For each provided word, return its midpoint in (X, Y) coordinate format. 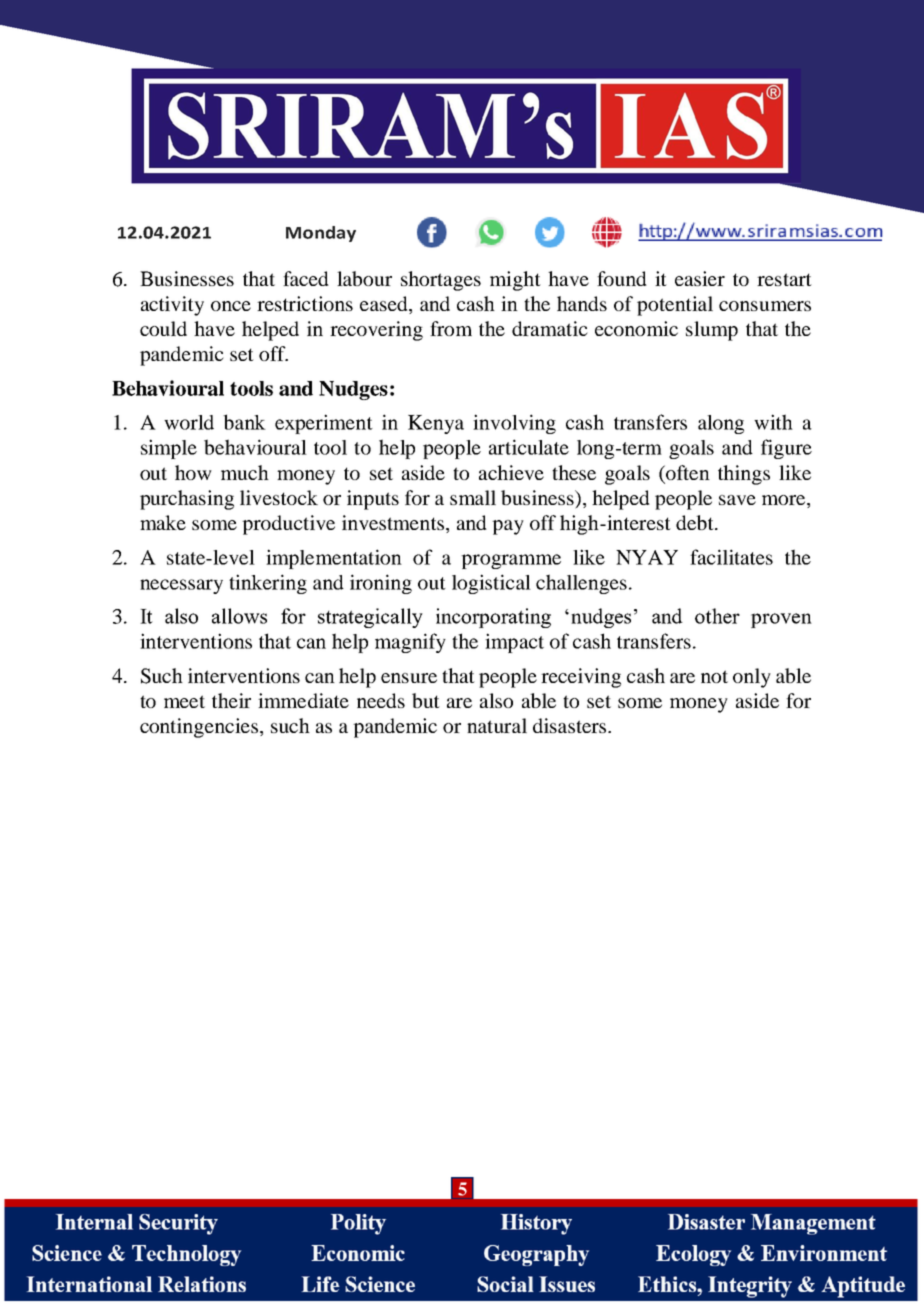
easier (700, 278)
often (687, 474)
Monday (321, 234)
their (231, 700)
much (245, 472)
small (473, 497)
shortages (441, 281)
